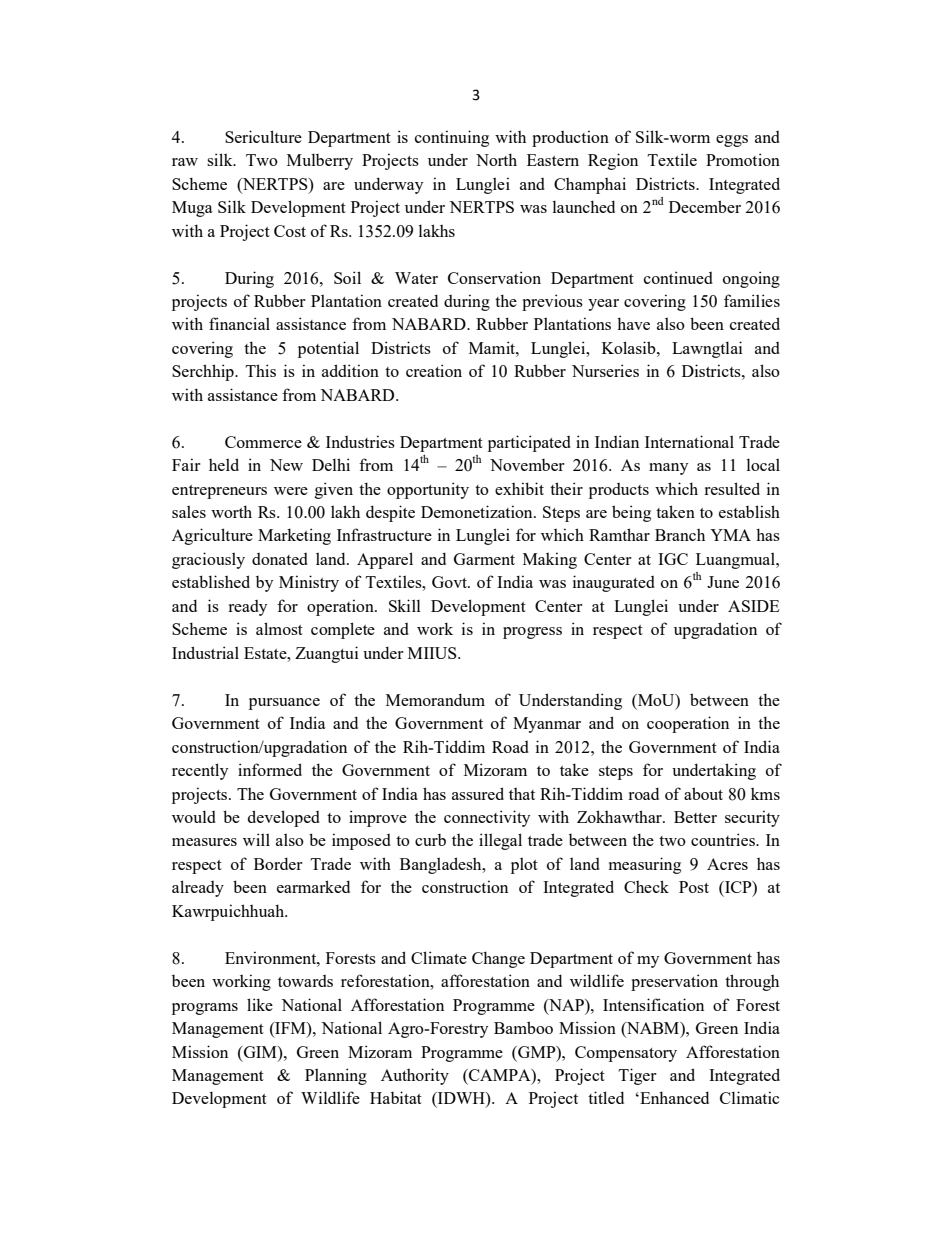 The image size is (952, 1233). What do you see at coordinates (185, 162) in the screenshot?
I see `raw` at bounding box center [185, 162].
